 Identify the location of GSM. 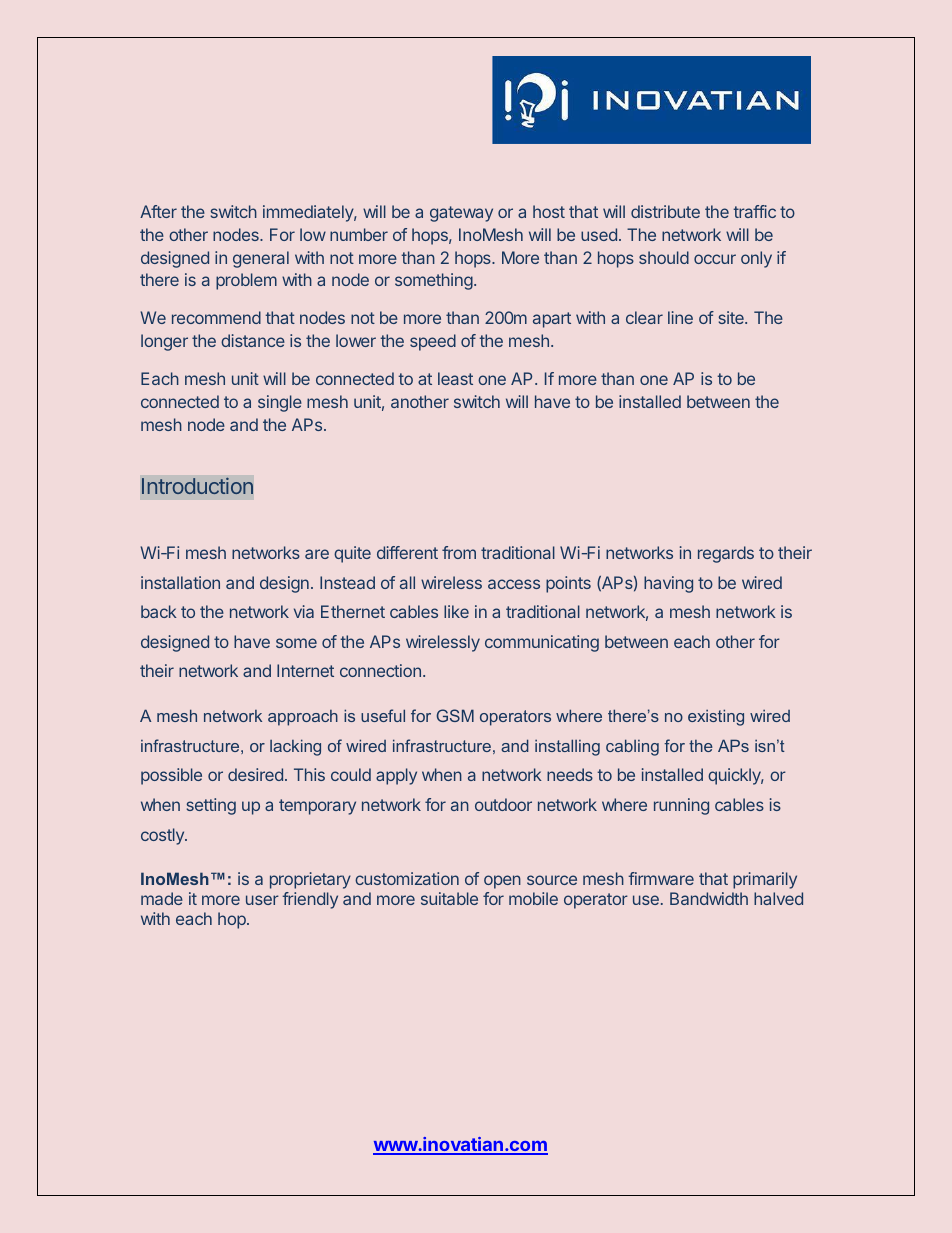
(455, 715).
